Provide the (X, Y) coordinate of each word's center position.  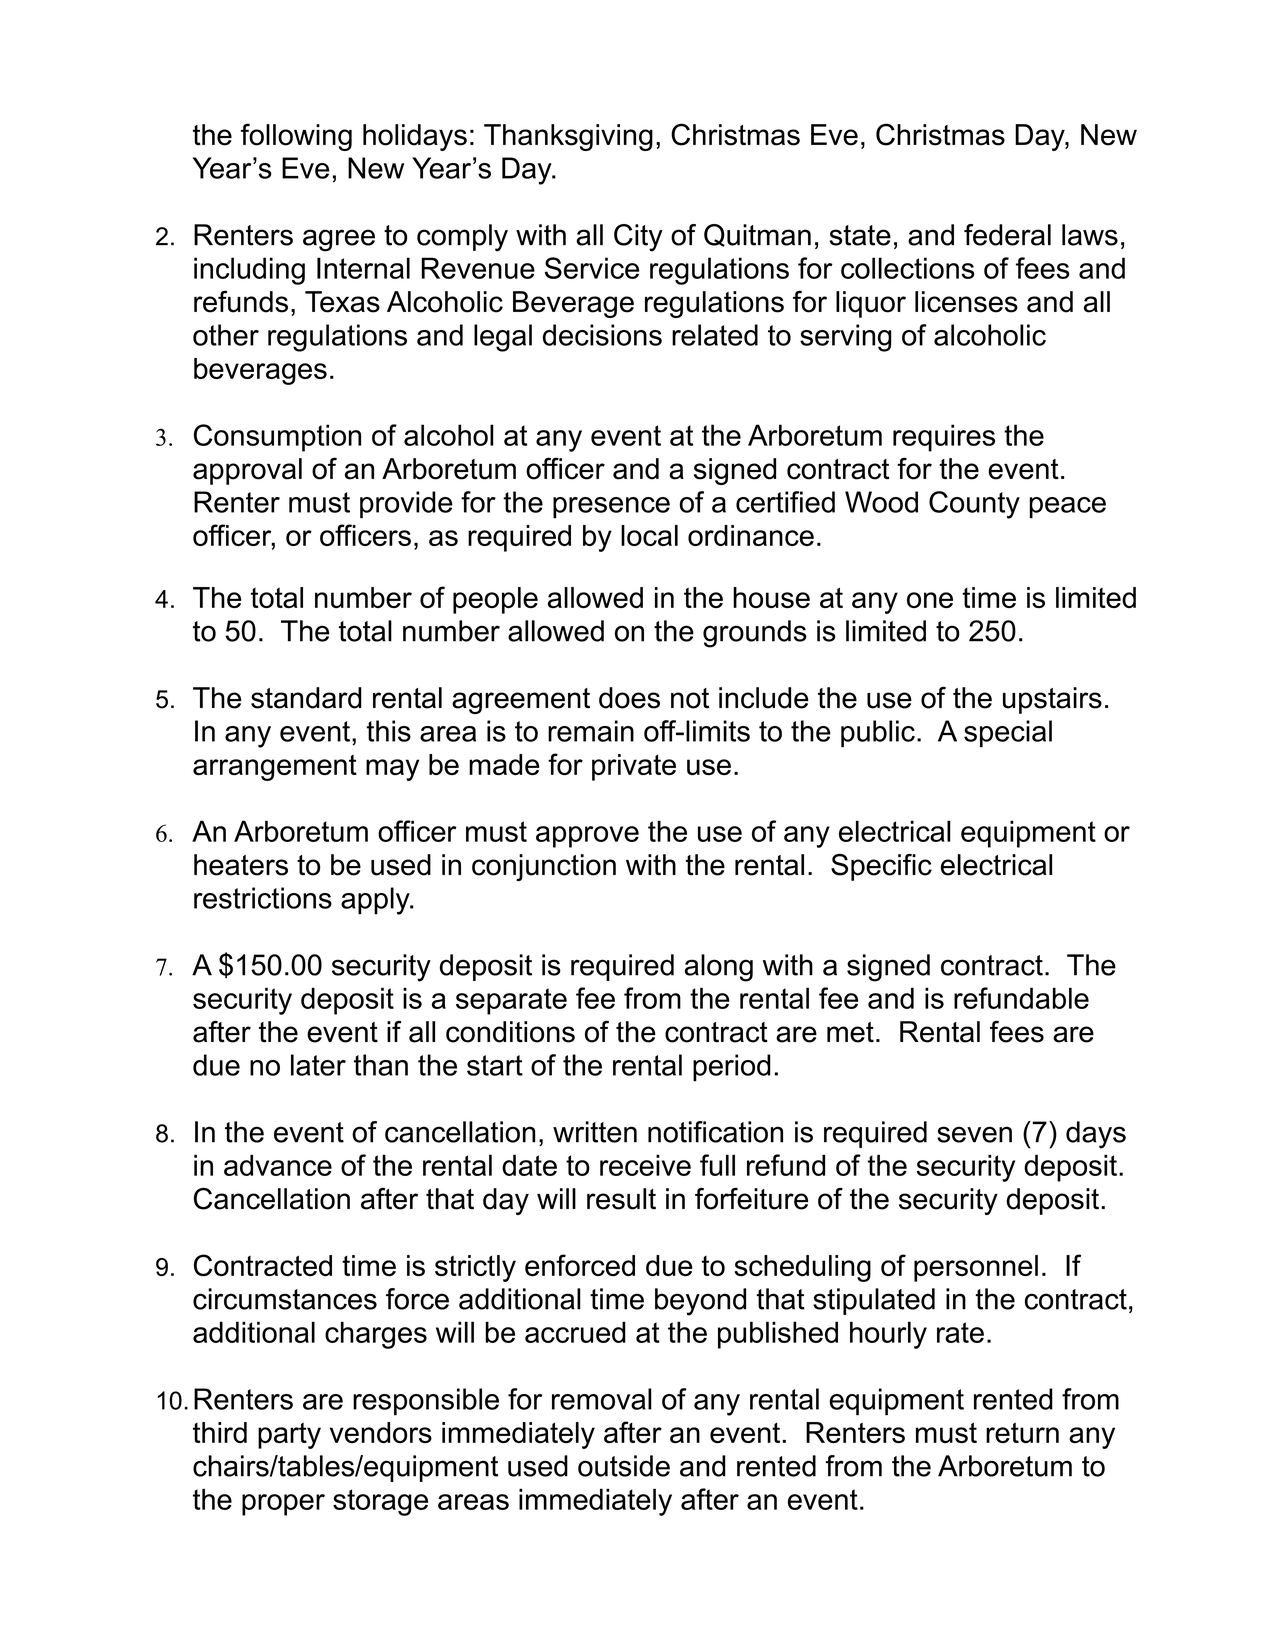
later (318, 1065)
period (732, 1067)
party (289, 1435)
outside (624, 1466)
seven (974, 1134)
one (930, 600)
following (296, 137)
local (649, 535)
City (638, 238)
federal (1007, 235)
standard (306, 698)
